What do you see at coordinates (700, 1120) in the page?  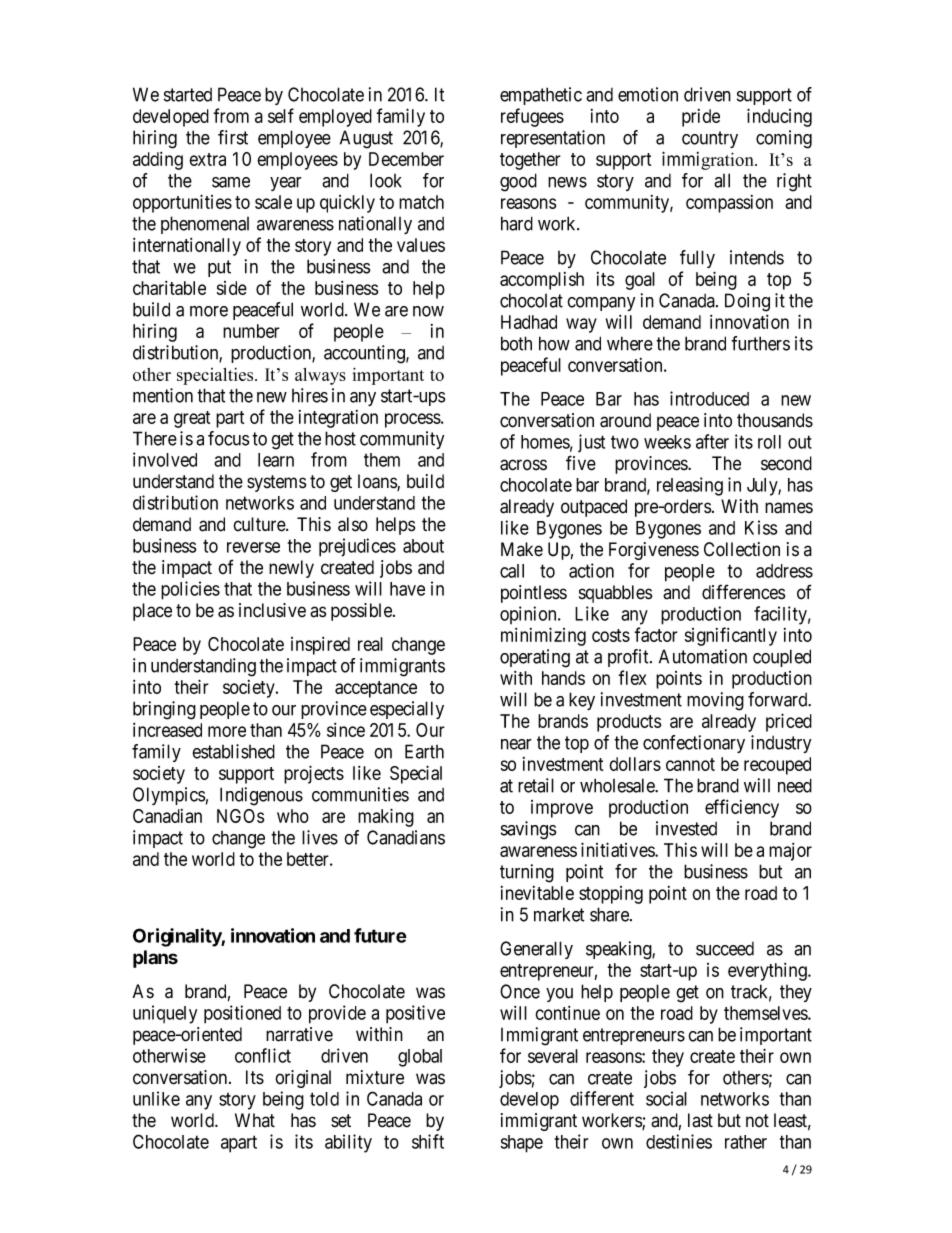 I see `last` at bounding box center [700, 1120].
